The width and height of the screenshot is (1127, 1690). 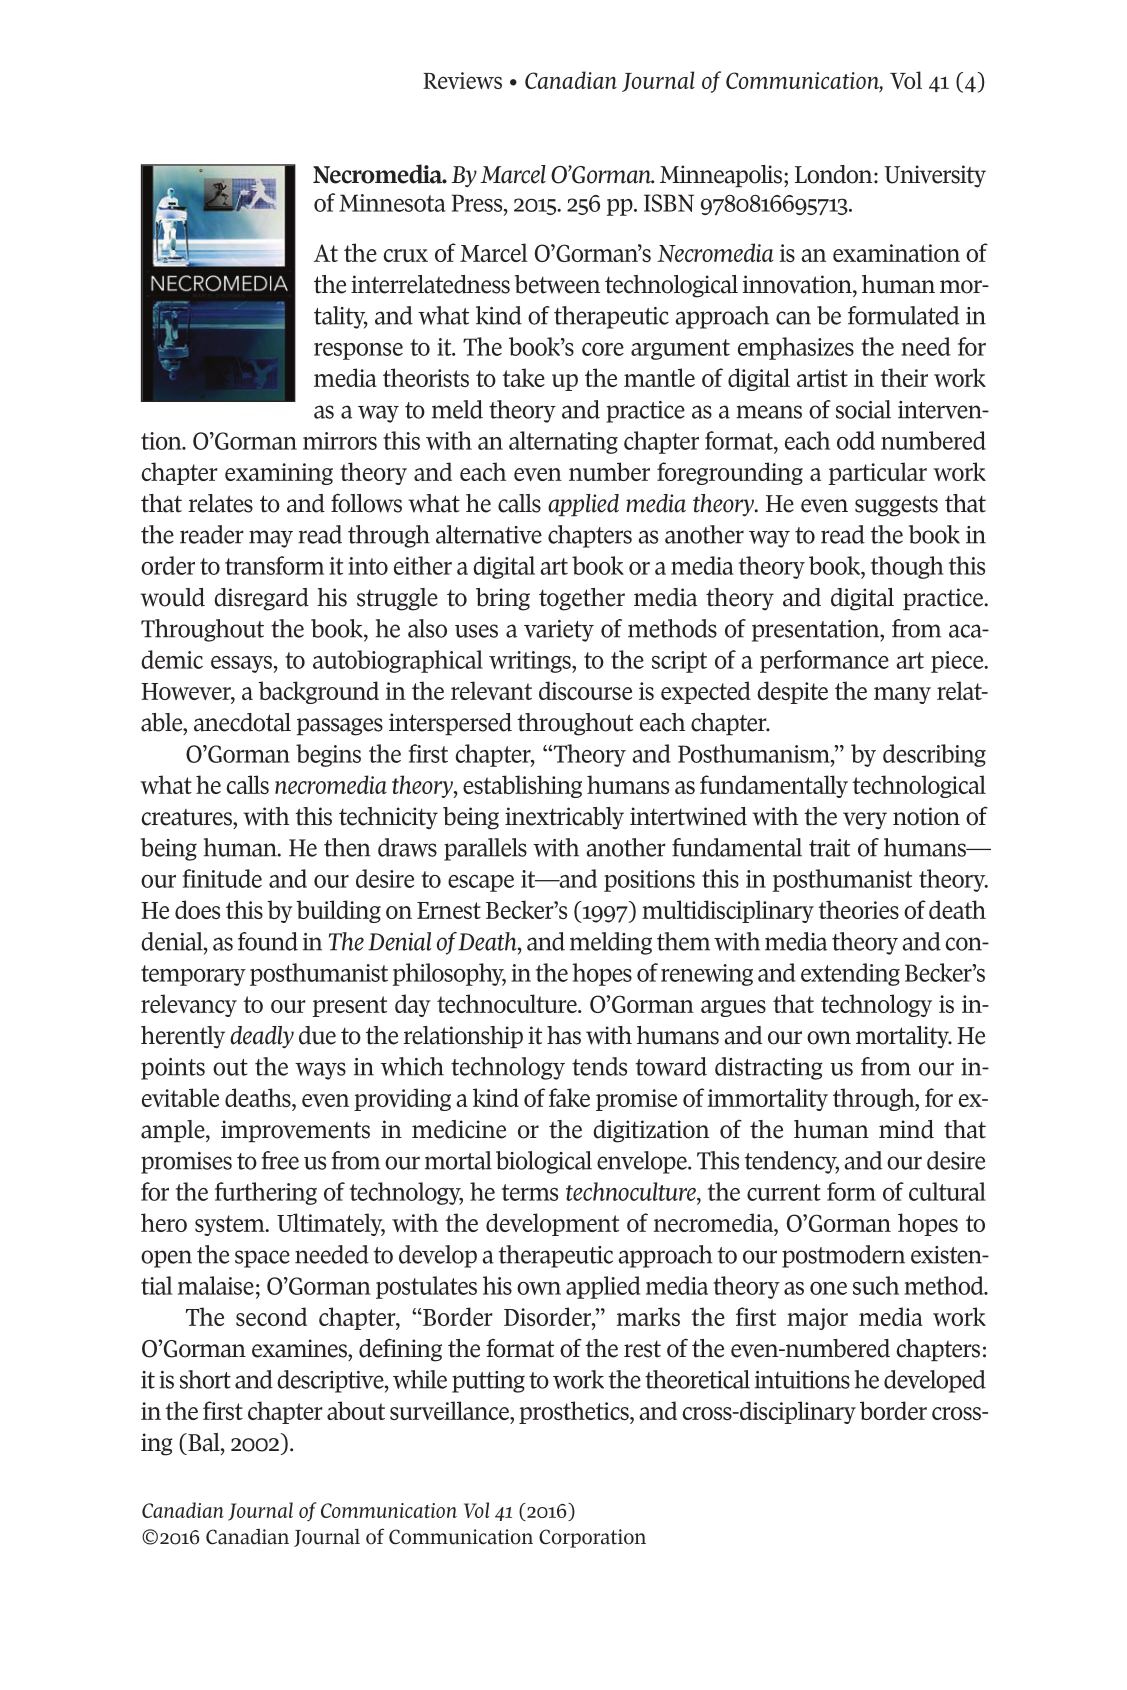 What do you see at coordinates (489, 534) in the screenshot?
I see `alternative` at bounding box center [489, 534].
